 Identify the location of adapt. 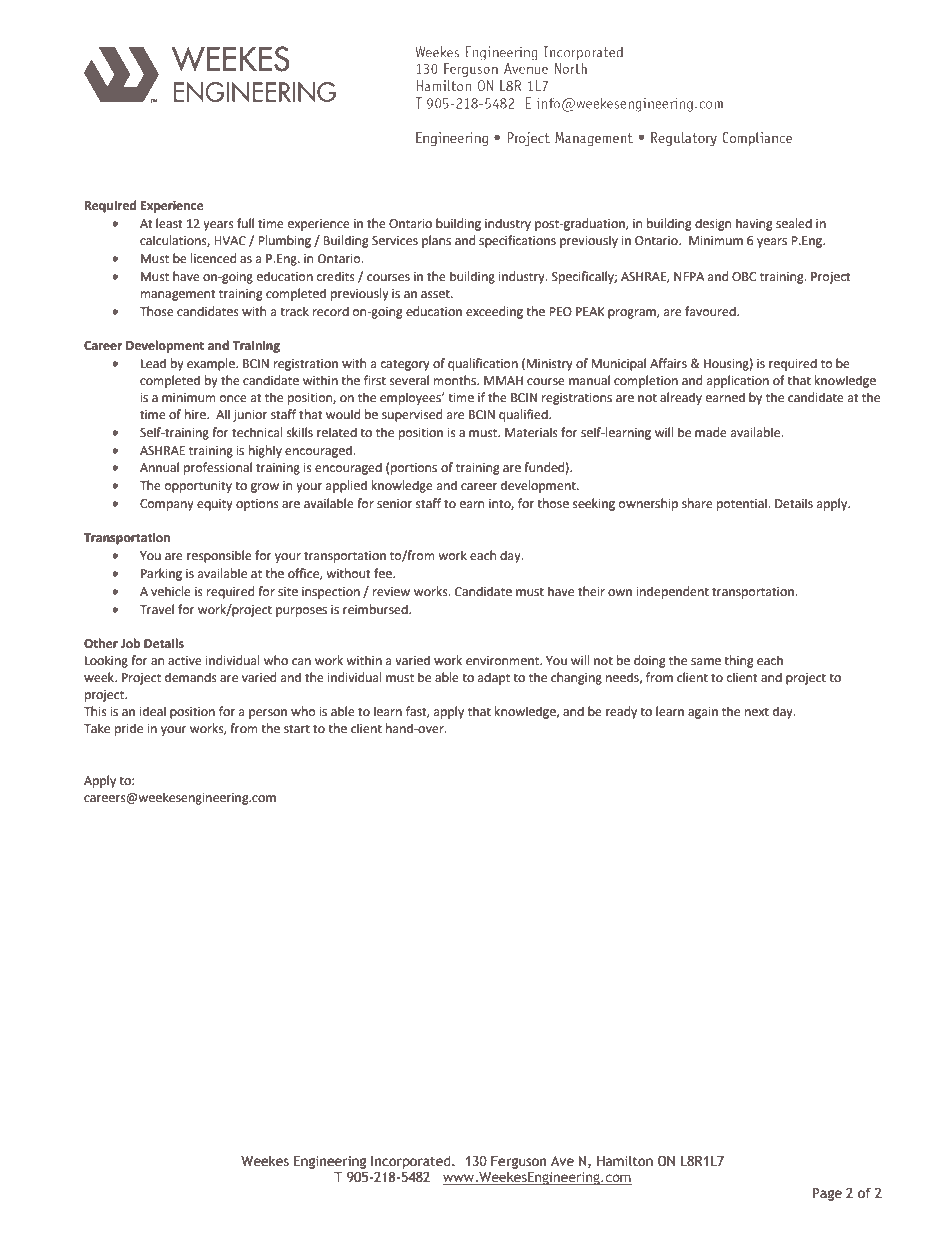
(494, 678).
